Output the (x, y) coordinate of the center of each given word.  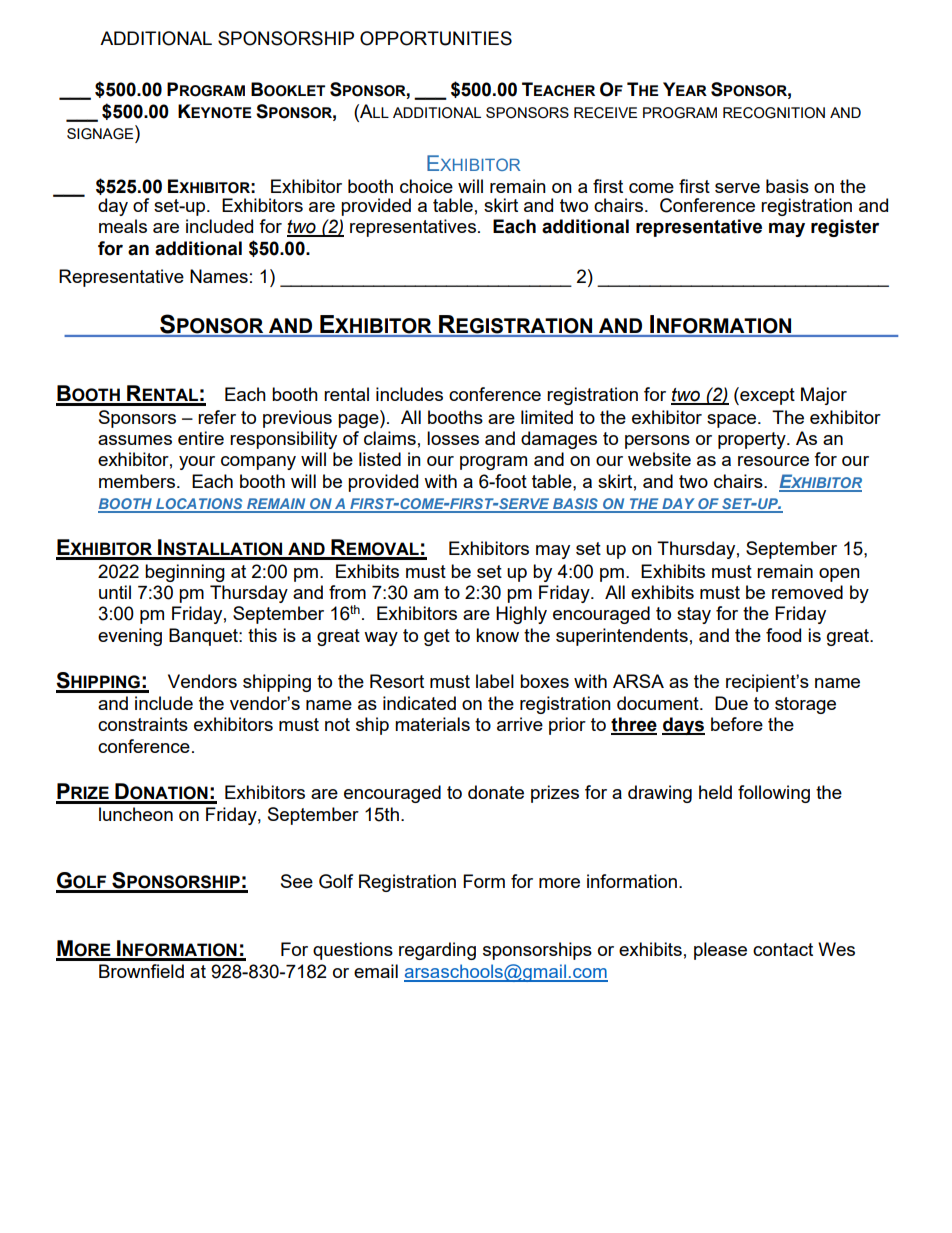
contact (783, 949)
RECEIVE (605, 113)
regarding (437, 951)
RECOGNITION (774, 113)
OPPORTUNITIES (436, 38)
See (297, 881)
